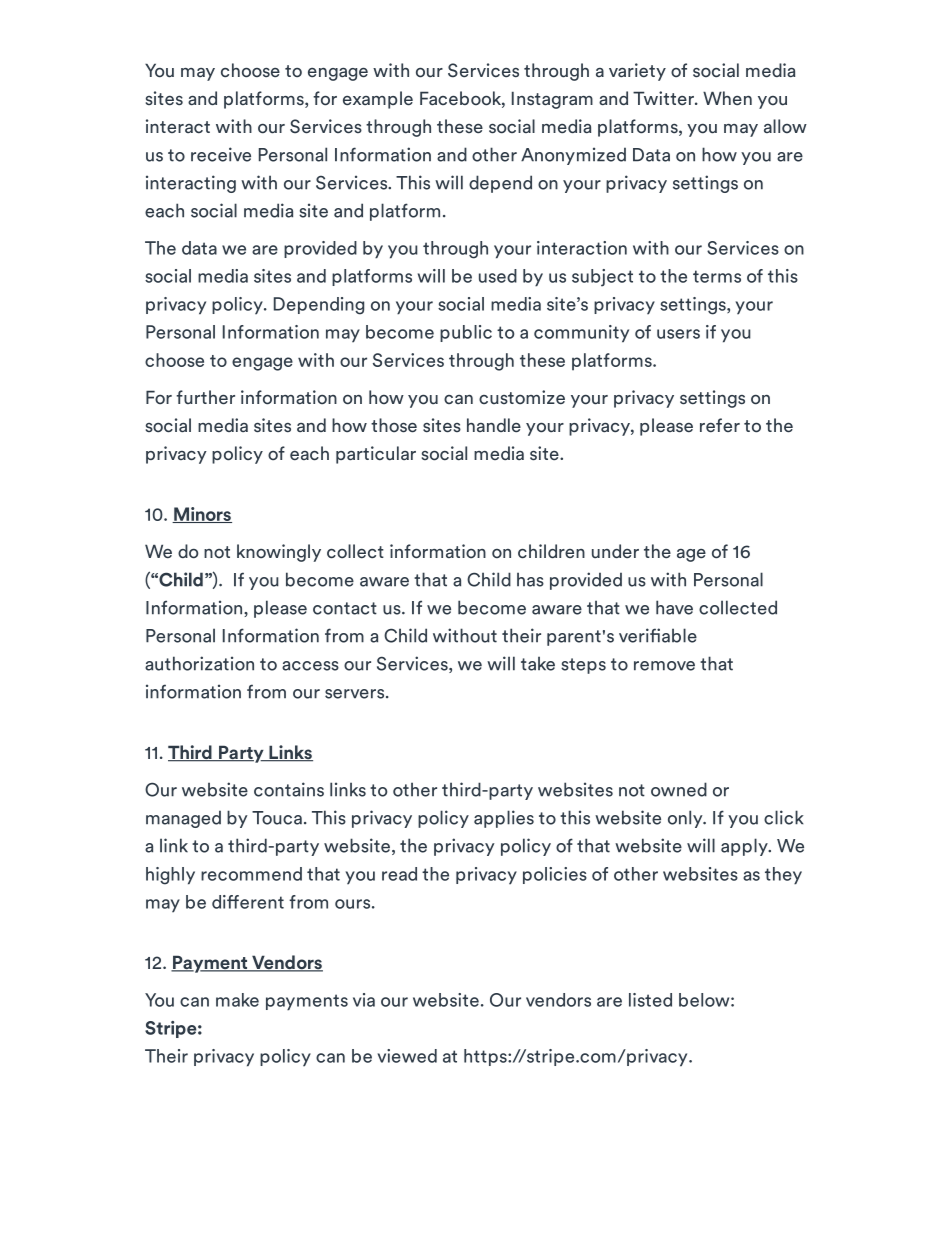  I want to click on viewed, so click(407, 1056).
